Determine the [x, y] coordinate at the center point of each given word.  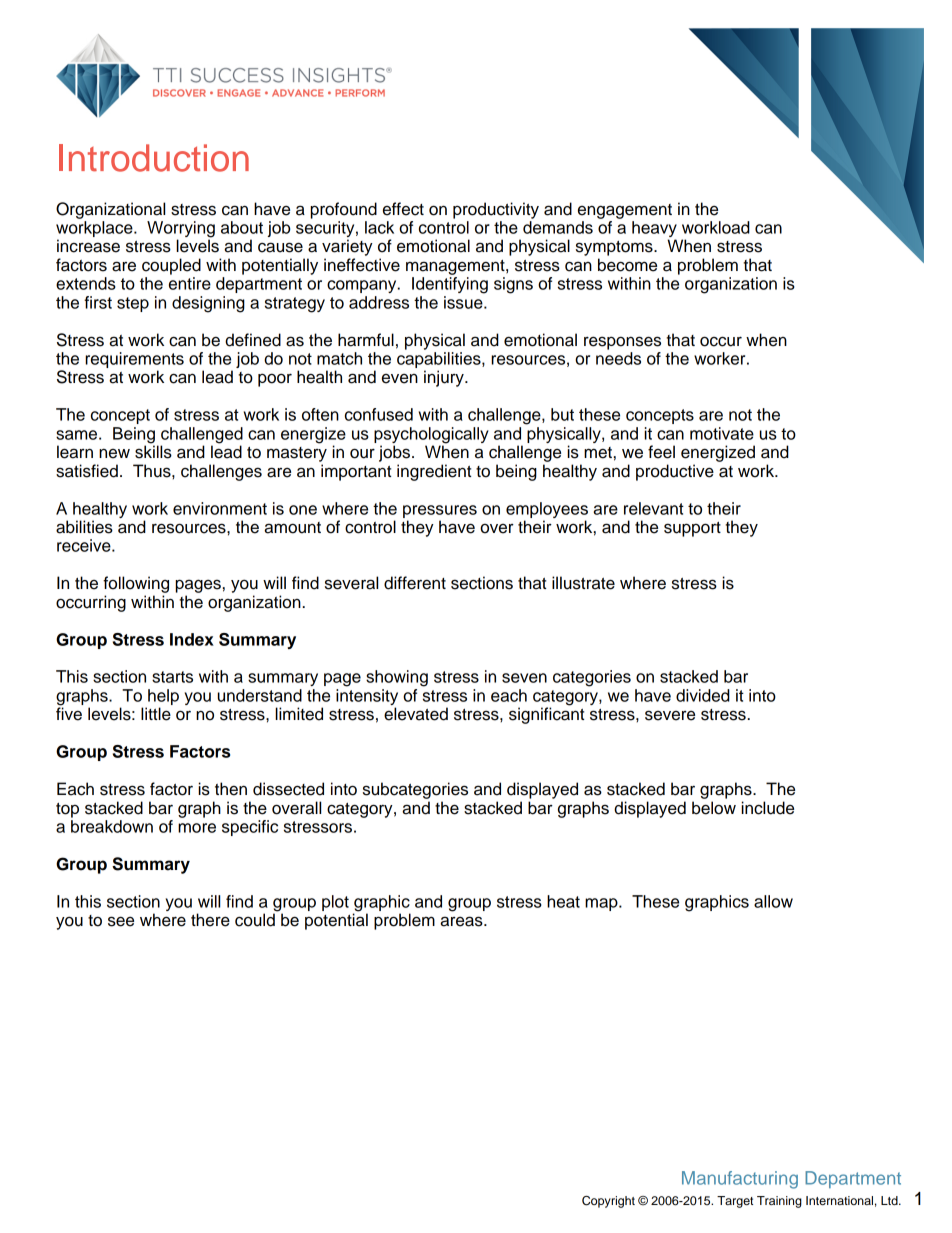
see [121, 921]
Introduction [154, 158]
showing [397, 678]
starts [172, 677]
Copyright [608, 1202]
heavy [654, 230]
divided [703, 695]
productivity [496, 210]
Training [779, 1202]
